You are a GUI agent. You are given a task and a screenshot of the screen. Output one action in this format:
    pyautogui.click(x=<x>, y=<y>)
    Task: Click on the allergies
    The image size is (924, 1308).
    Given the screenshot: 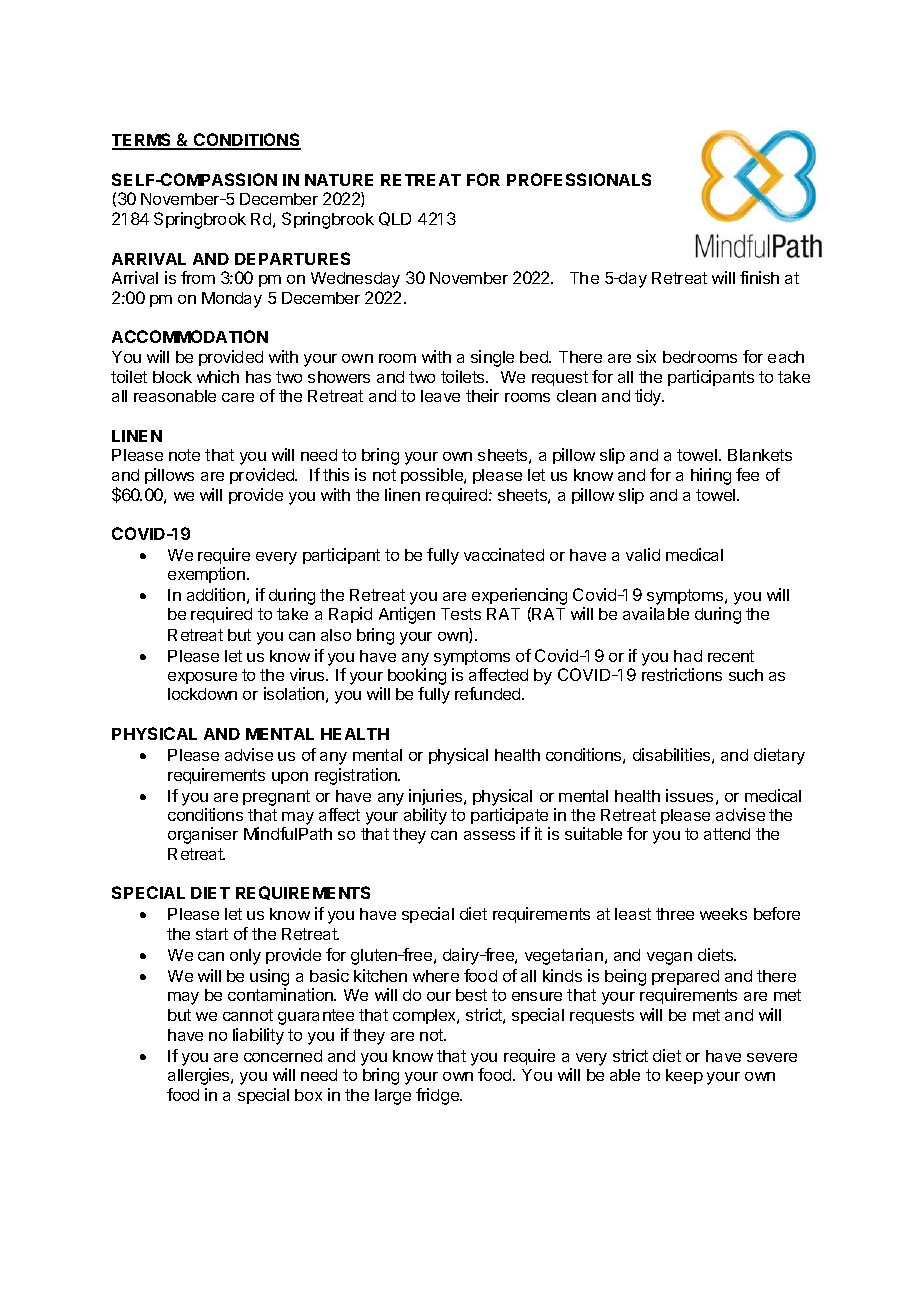 What is the action you would take?
    pyautogui.click(x=200, y=1076)
